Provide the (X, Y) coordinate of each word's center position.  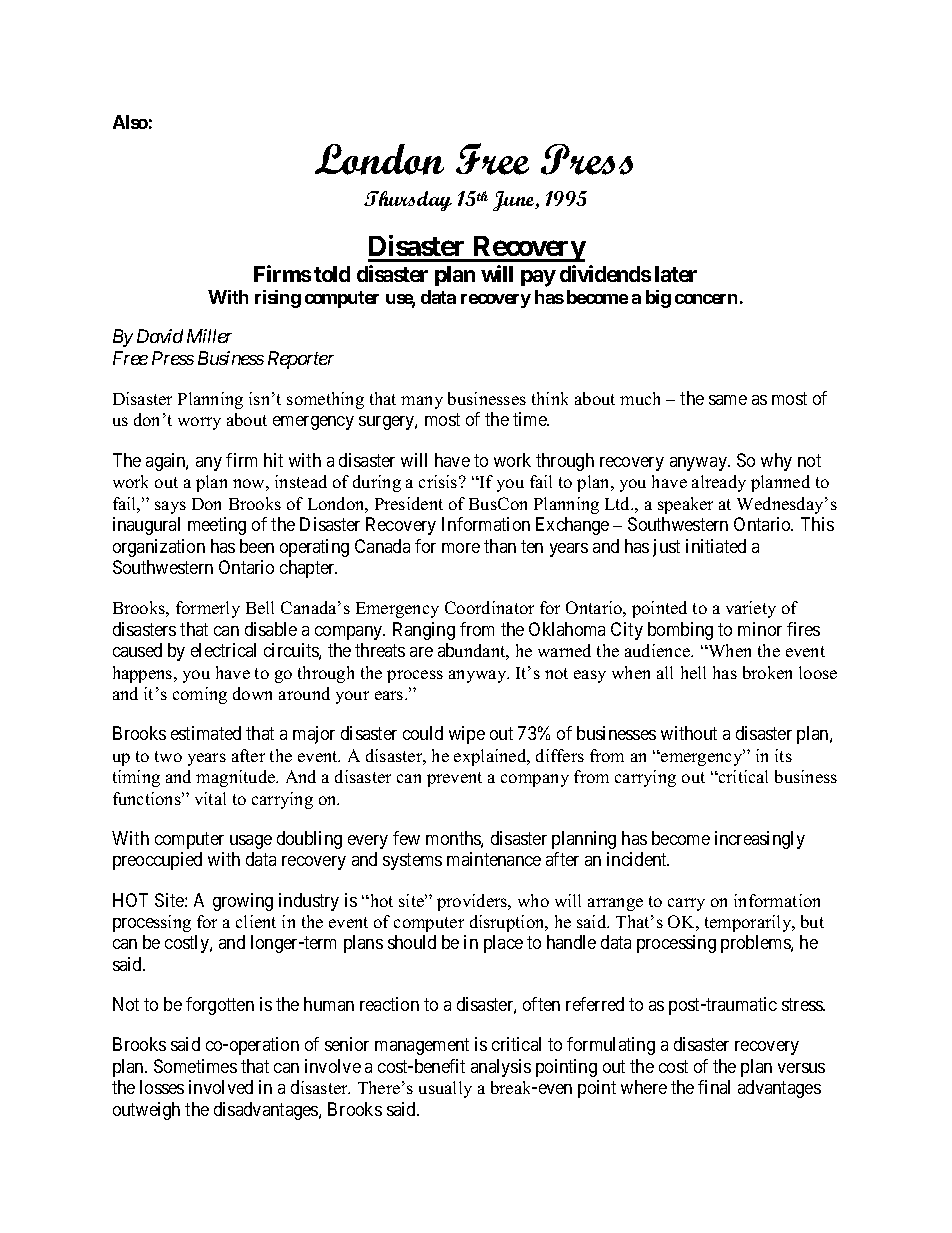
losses (162, 1087)
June (515, 201)
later (676, 274)
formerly (208, 609)
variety (751, 609)
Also (130, 122)
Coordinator (489, 607)
